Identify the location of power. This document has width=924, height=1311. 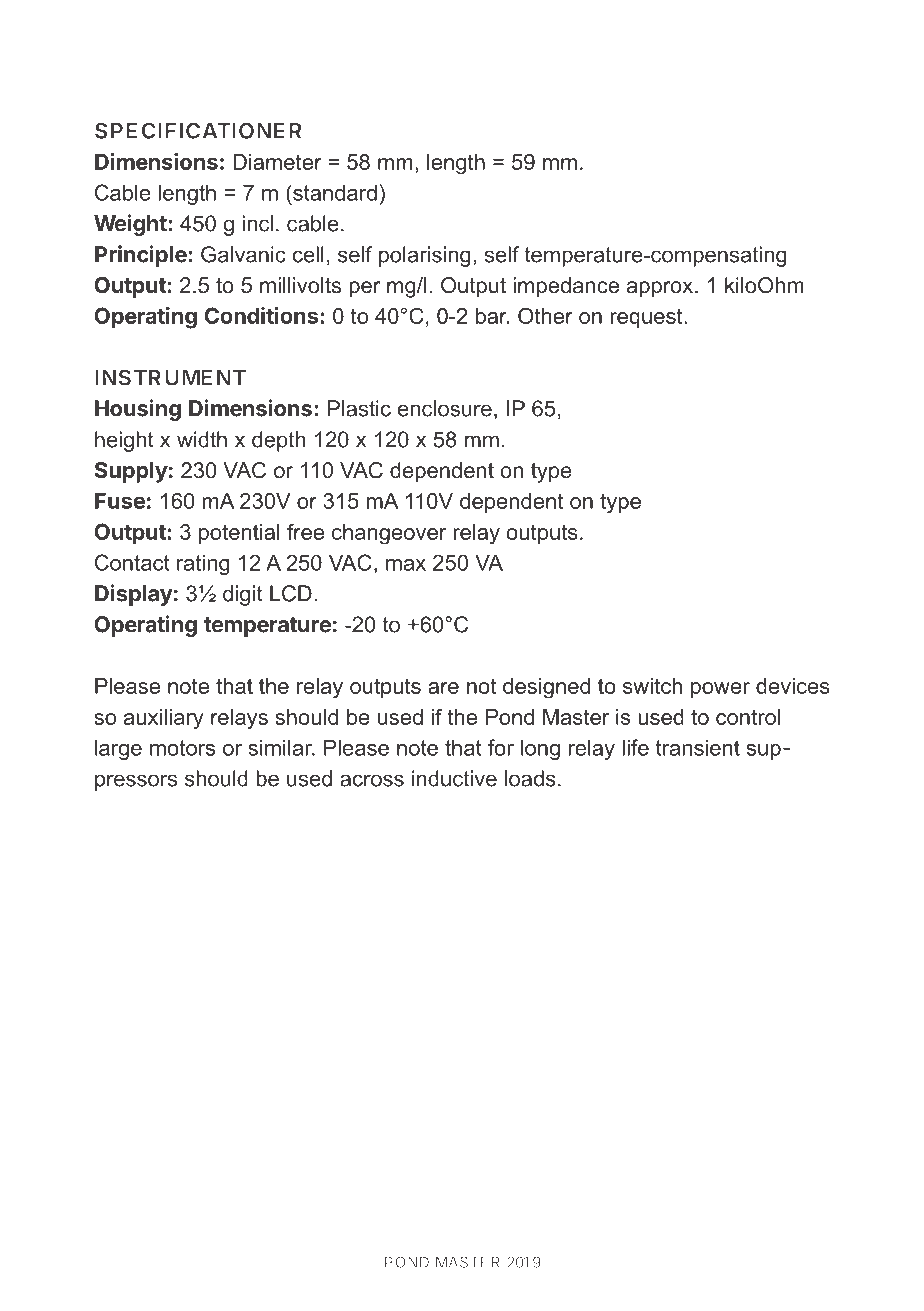
(720, 690).
